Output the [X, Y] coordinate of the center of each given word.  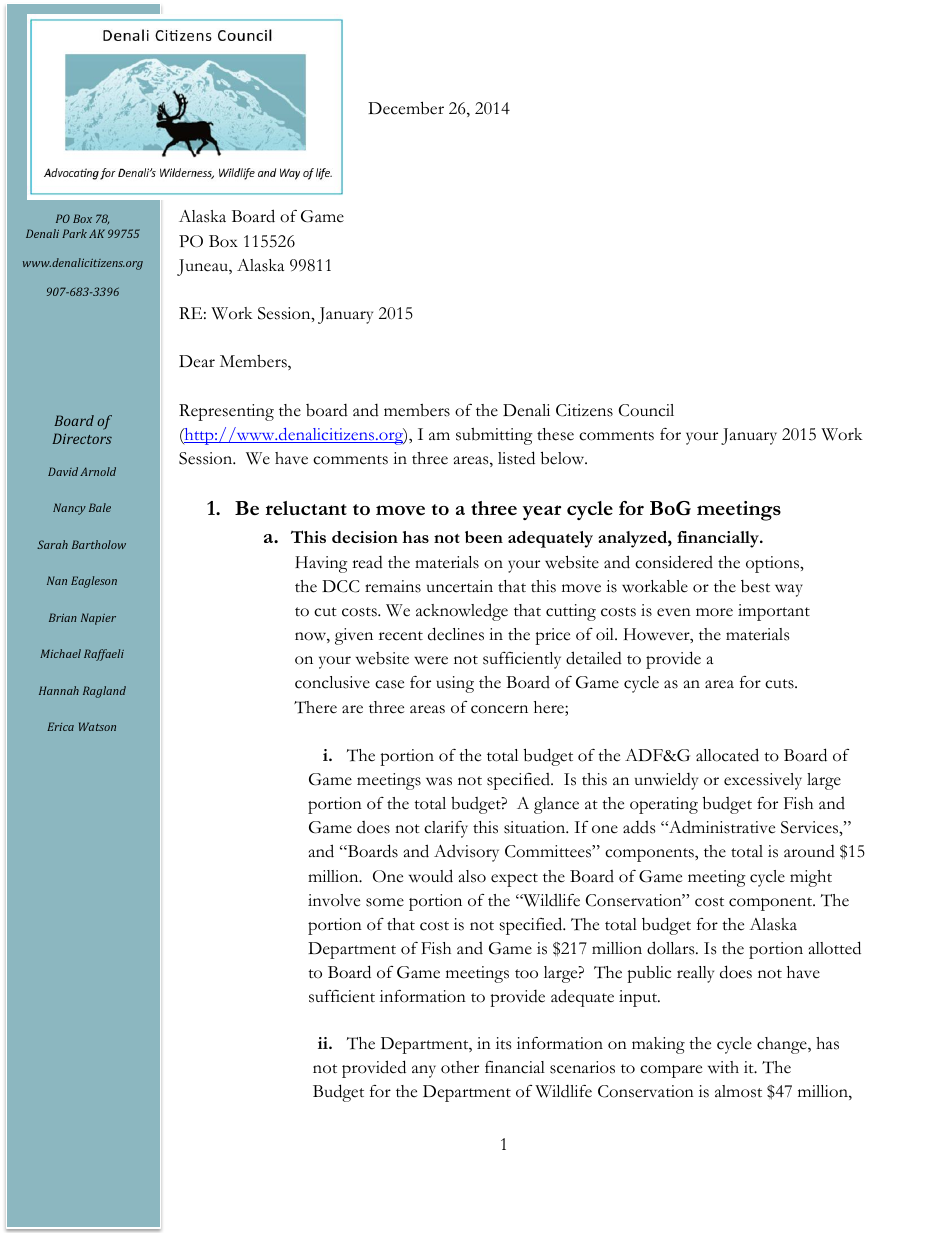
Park [74, 233]
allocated [727, 755]
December [406, 108]
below [564, 458]
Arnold [98, 471]
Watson [97, 726]
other [460, 1067]
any [424, 1071]
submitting [494, 436]
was [439, 781]
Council [646, 410]
